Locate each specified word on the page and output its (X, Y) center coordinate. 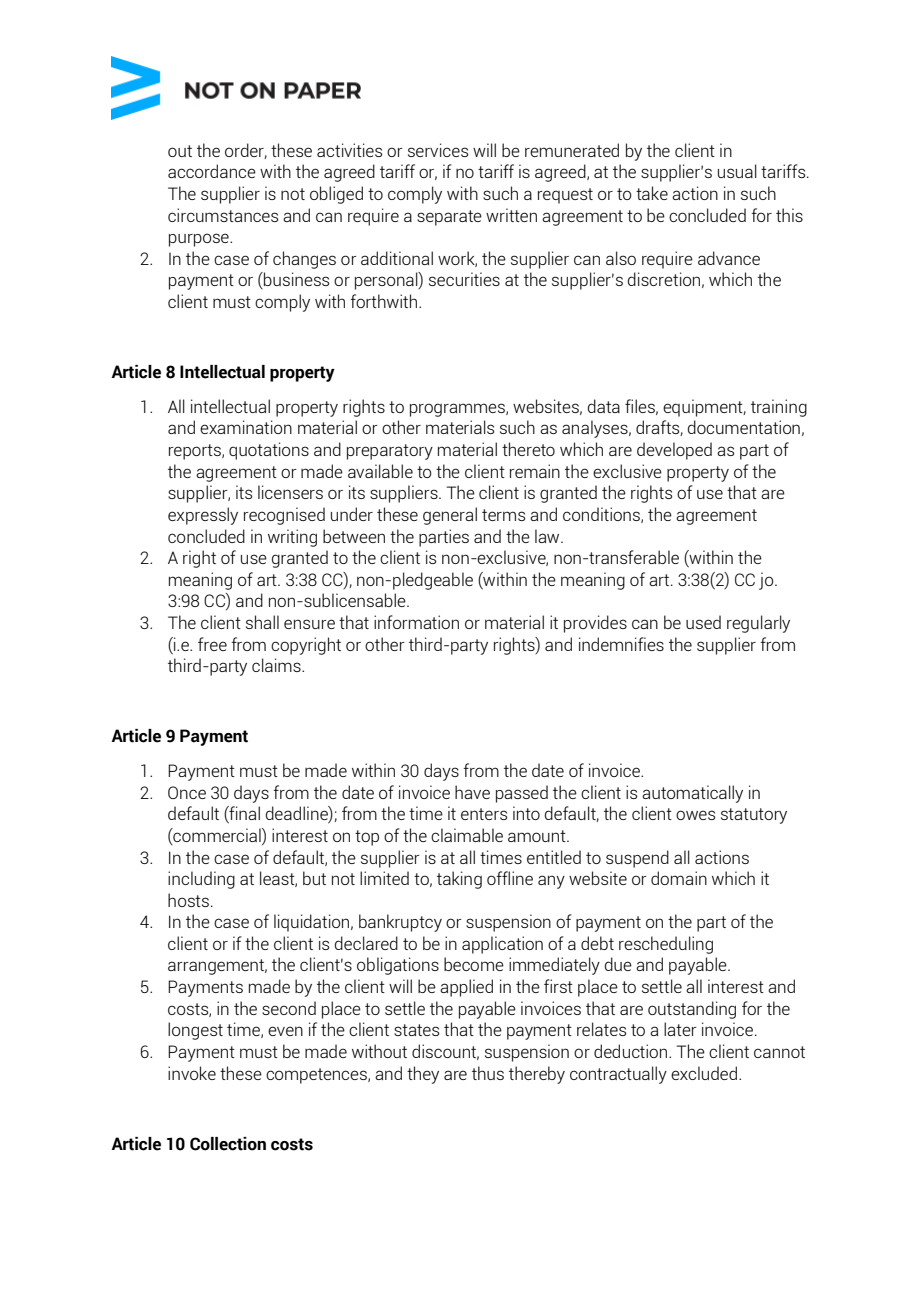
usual (737, 171)
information (416, 622)
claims (277, 665)
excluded (704, 1073)
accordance (212, 171)
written (511, 215)
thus (488, 1073)
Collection (228, 1144)
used (703, 622)
